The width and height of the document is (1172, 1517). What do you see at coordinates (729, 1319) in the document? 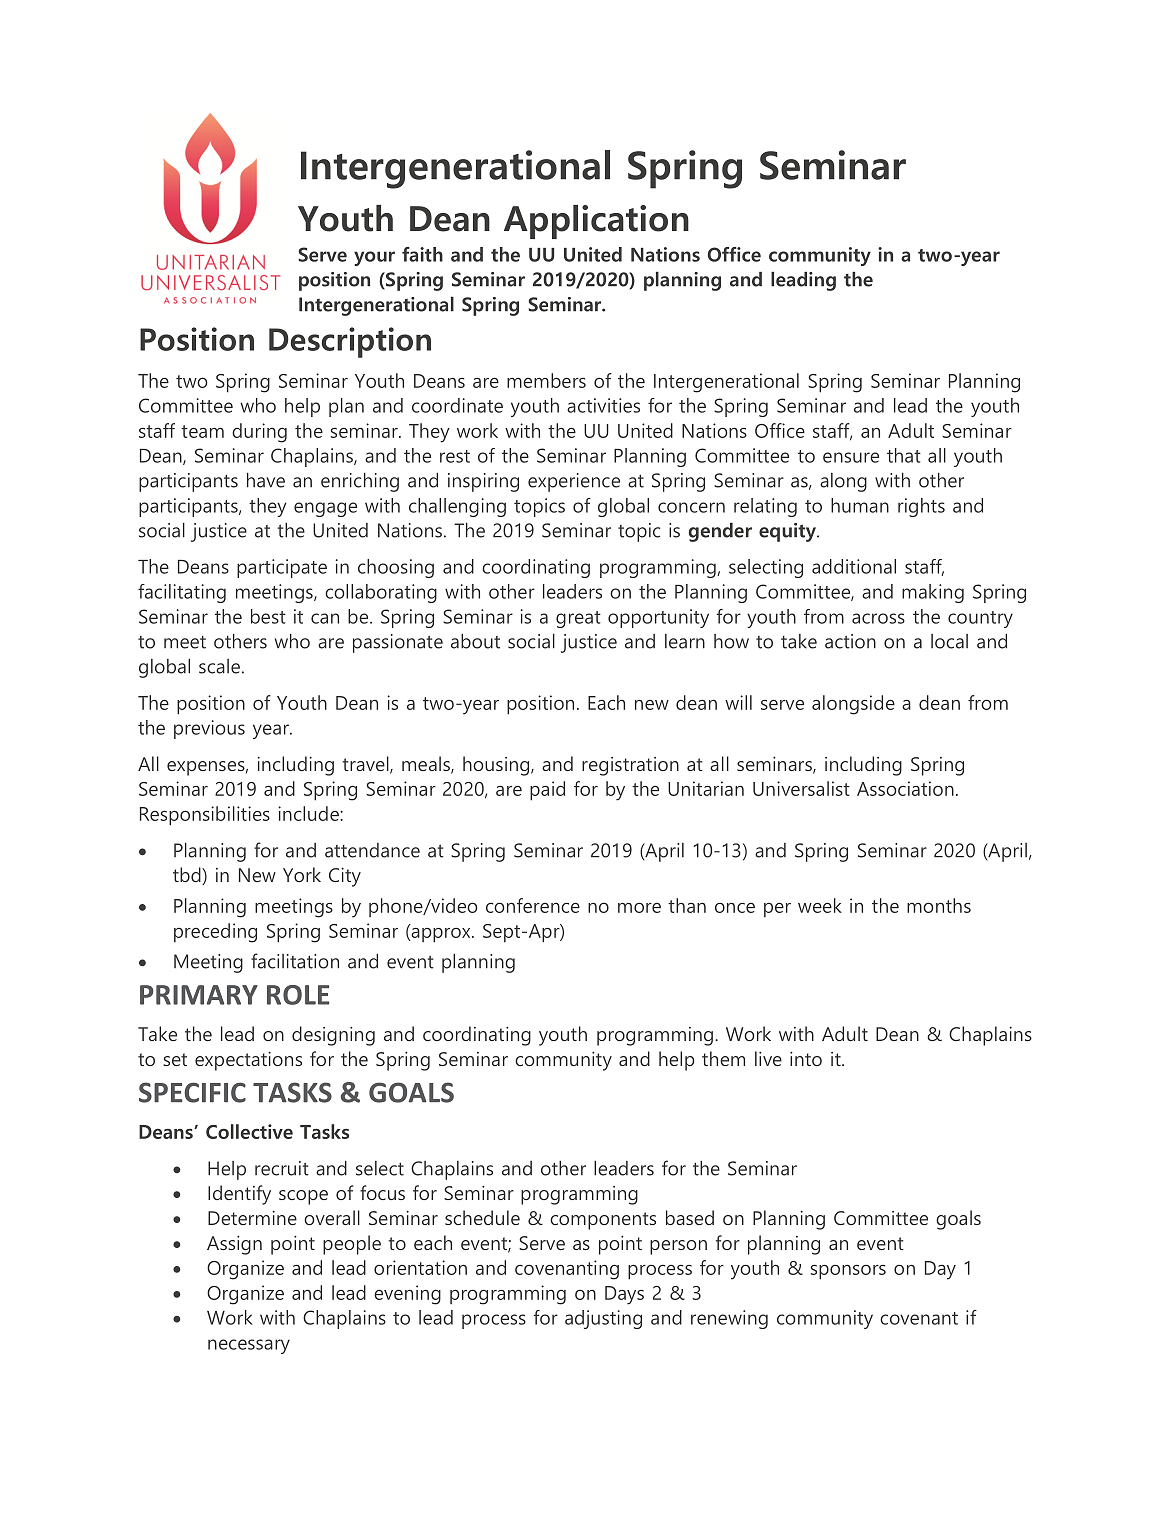
I see `renewing` at bounding box center [729, 1319].
